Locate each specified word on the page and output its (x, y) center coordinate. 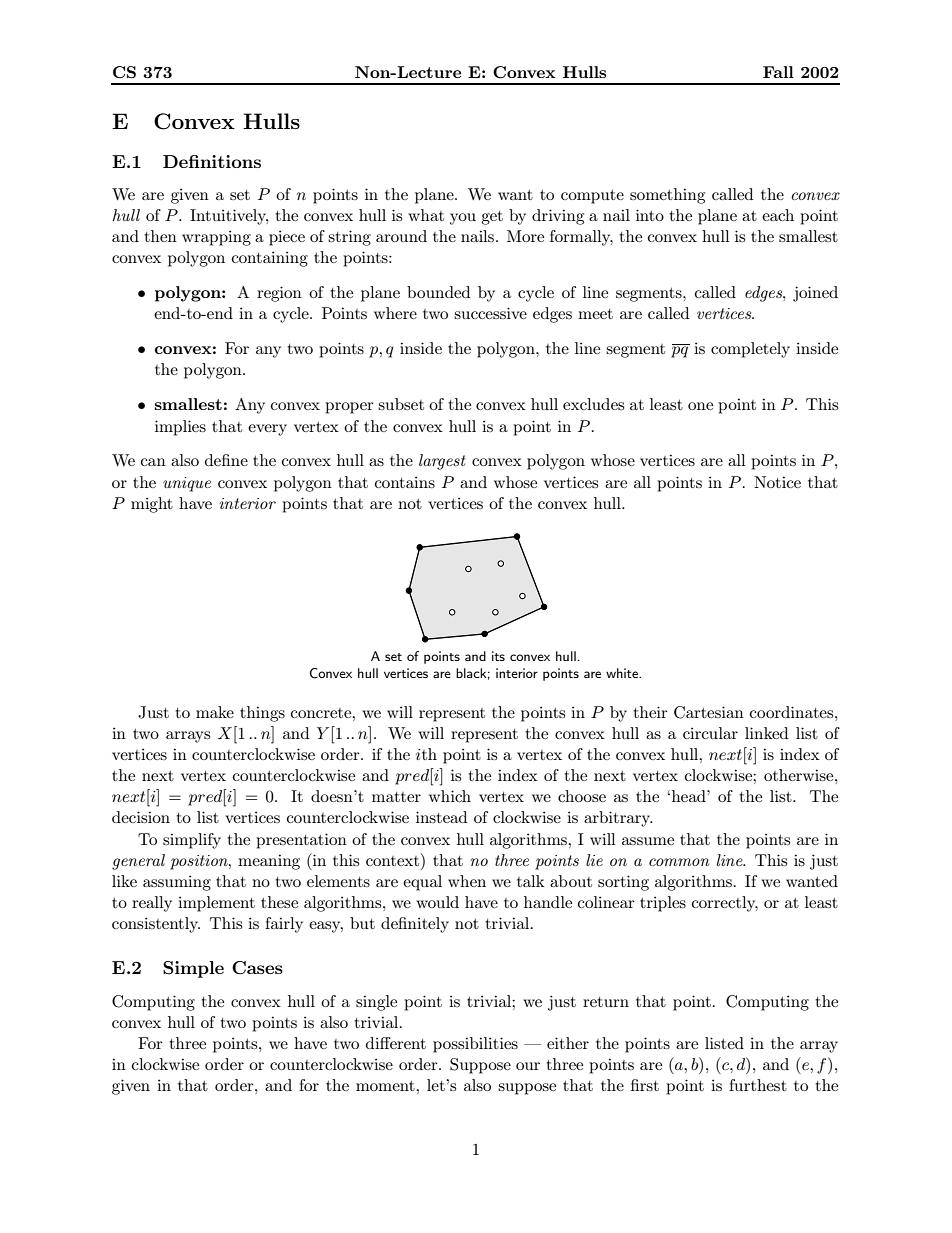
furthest (758, 1085)
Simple (193, 969)
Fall (778, 72)
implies (180, 428)
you (463, 219)
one (700, 406)
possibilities (475, 1045)
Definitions (212, 161)
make (215, 712)
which (450, 796)
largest (442, 462)
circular (710, 733)
